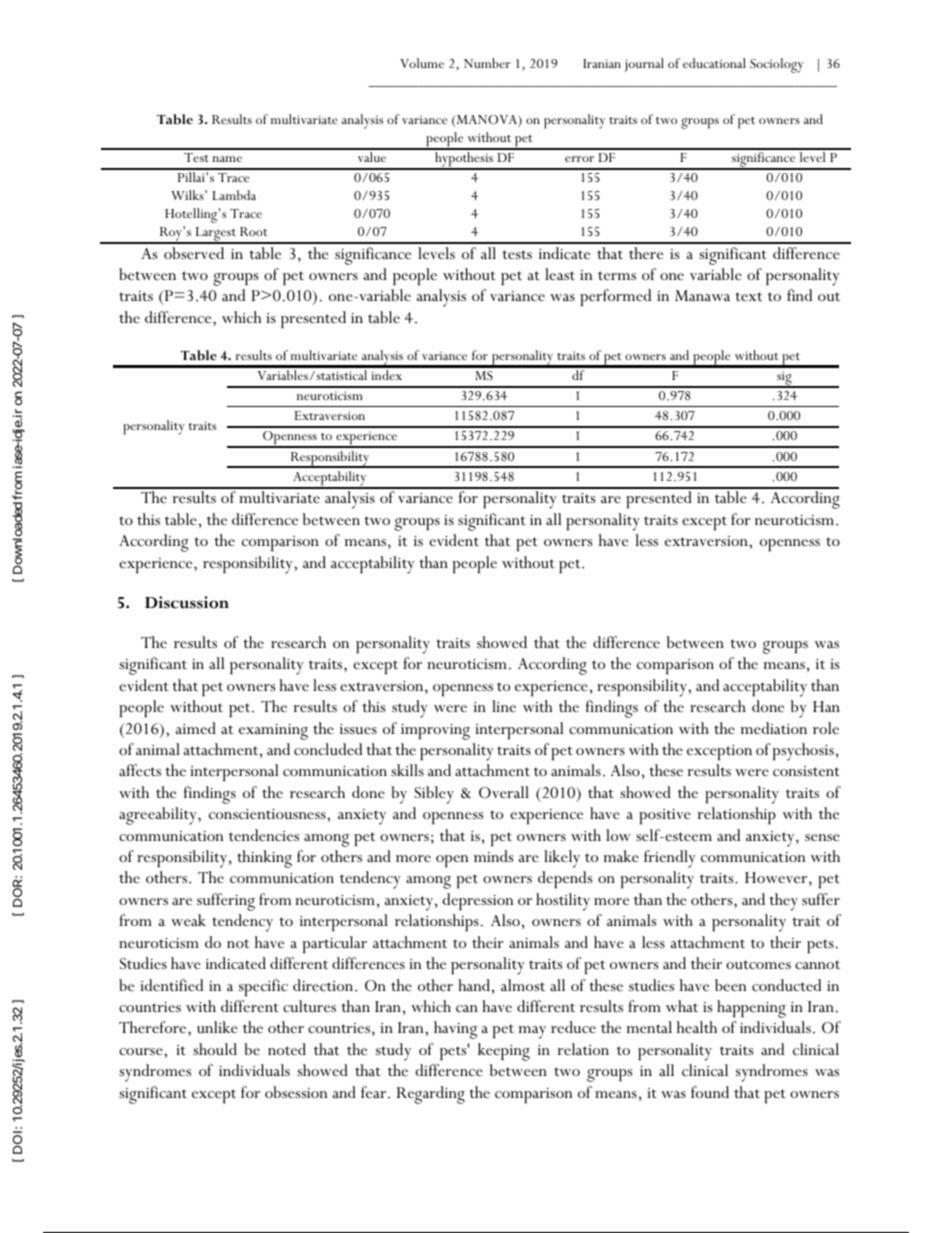 This page has width=952, height=1233. Describe the element at coordinates (504, 1052) in the page. I see `keeping` at that location.
